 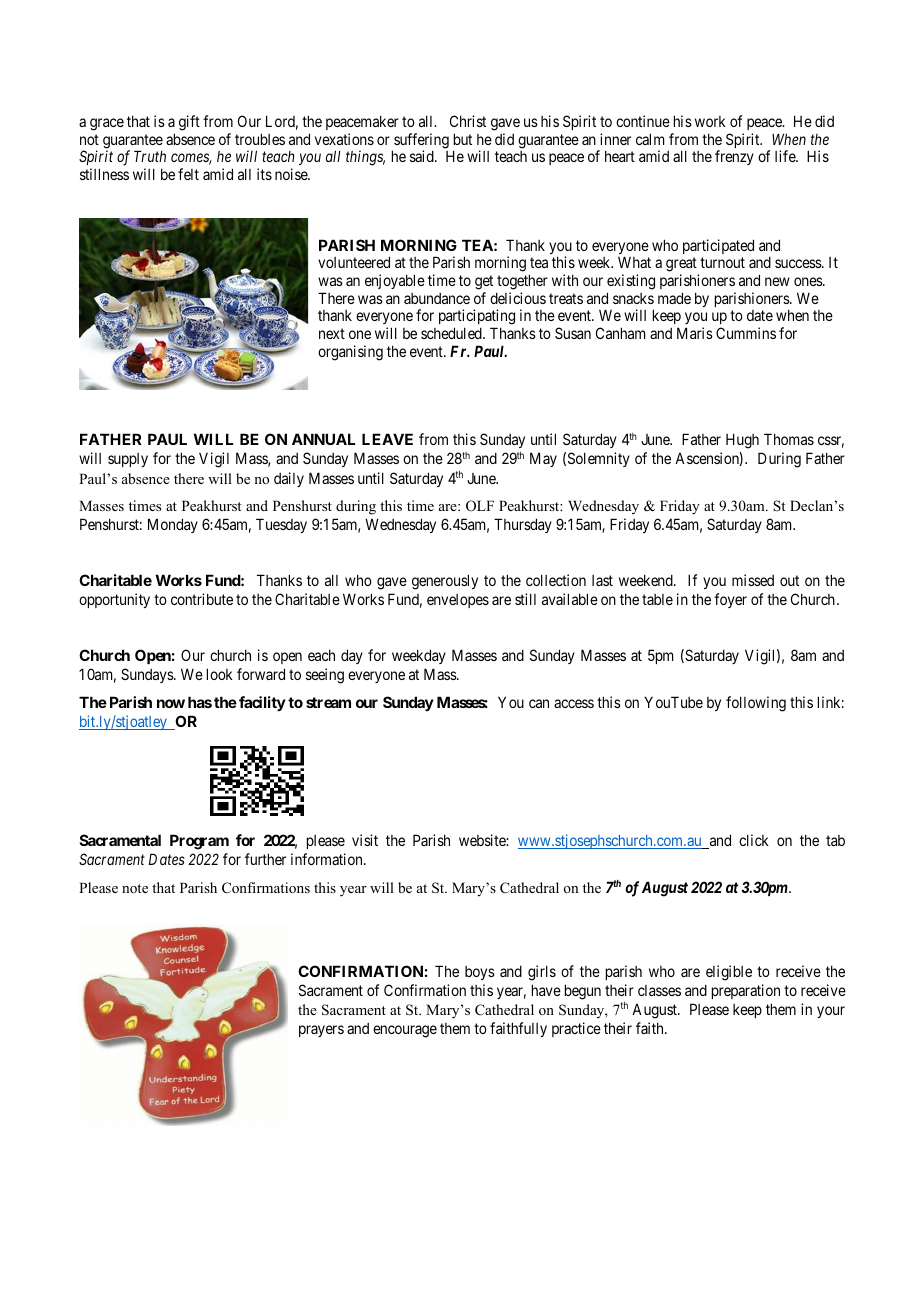 I want to click on visit, so click(x=365, y=840).
